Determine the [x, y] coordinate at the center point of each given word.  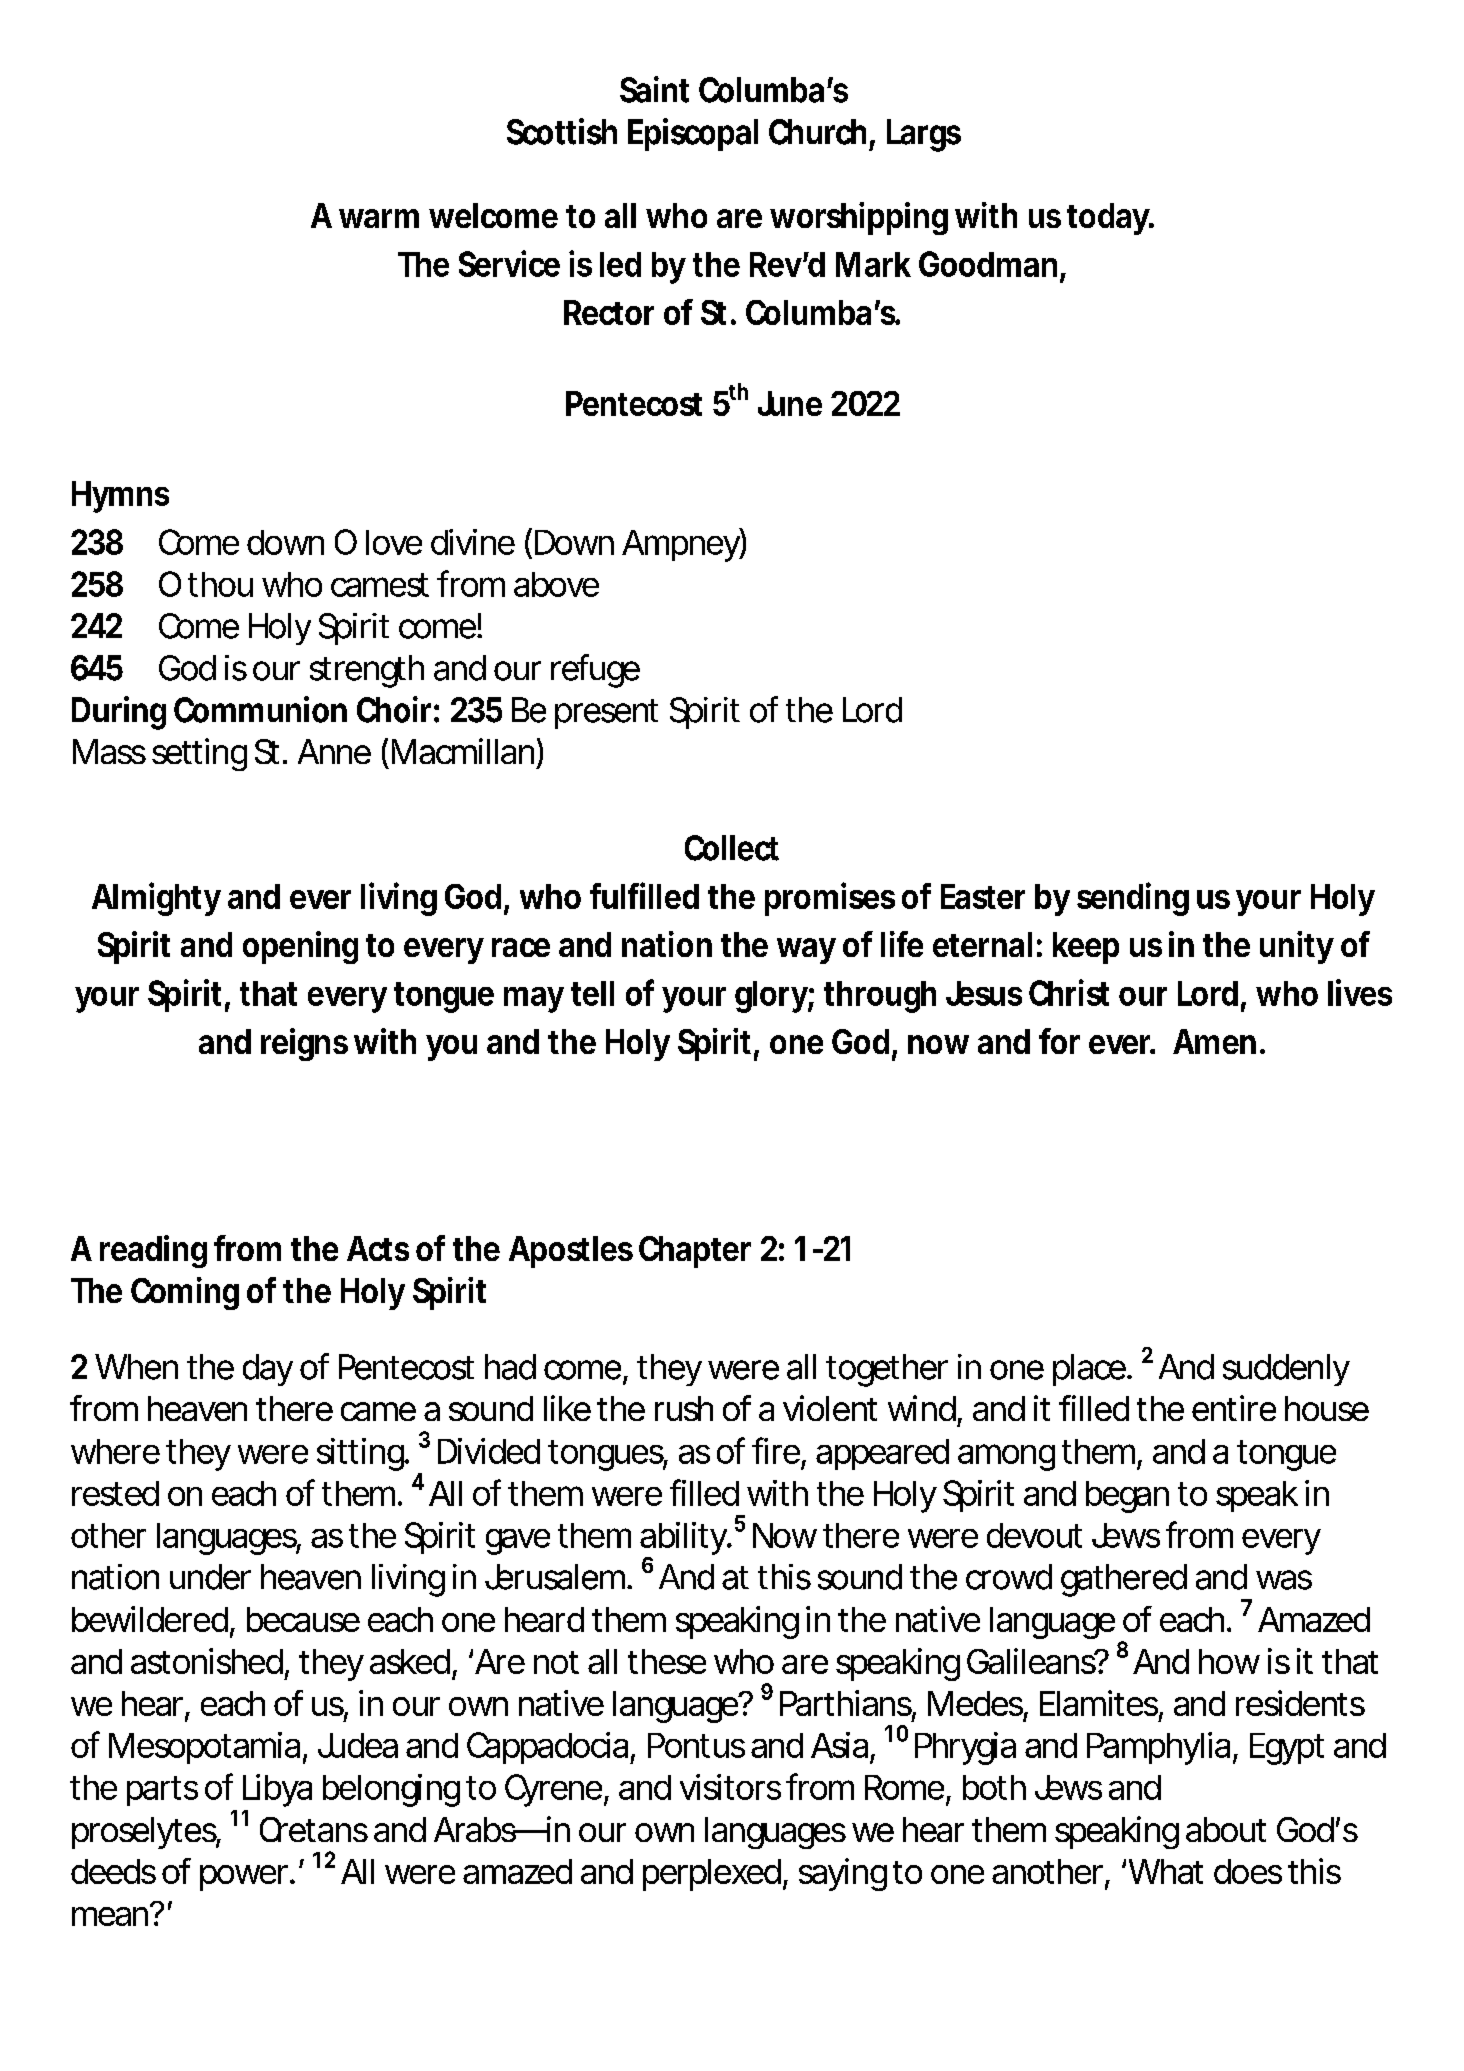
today [1109, 219]
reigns [304, 1044]
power [246, 1878]
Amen [1214, 1041]
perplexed [712, 1875]
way [806, 951]
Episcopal [693, 134]
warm [379, 218]
